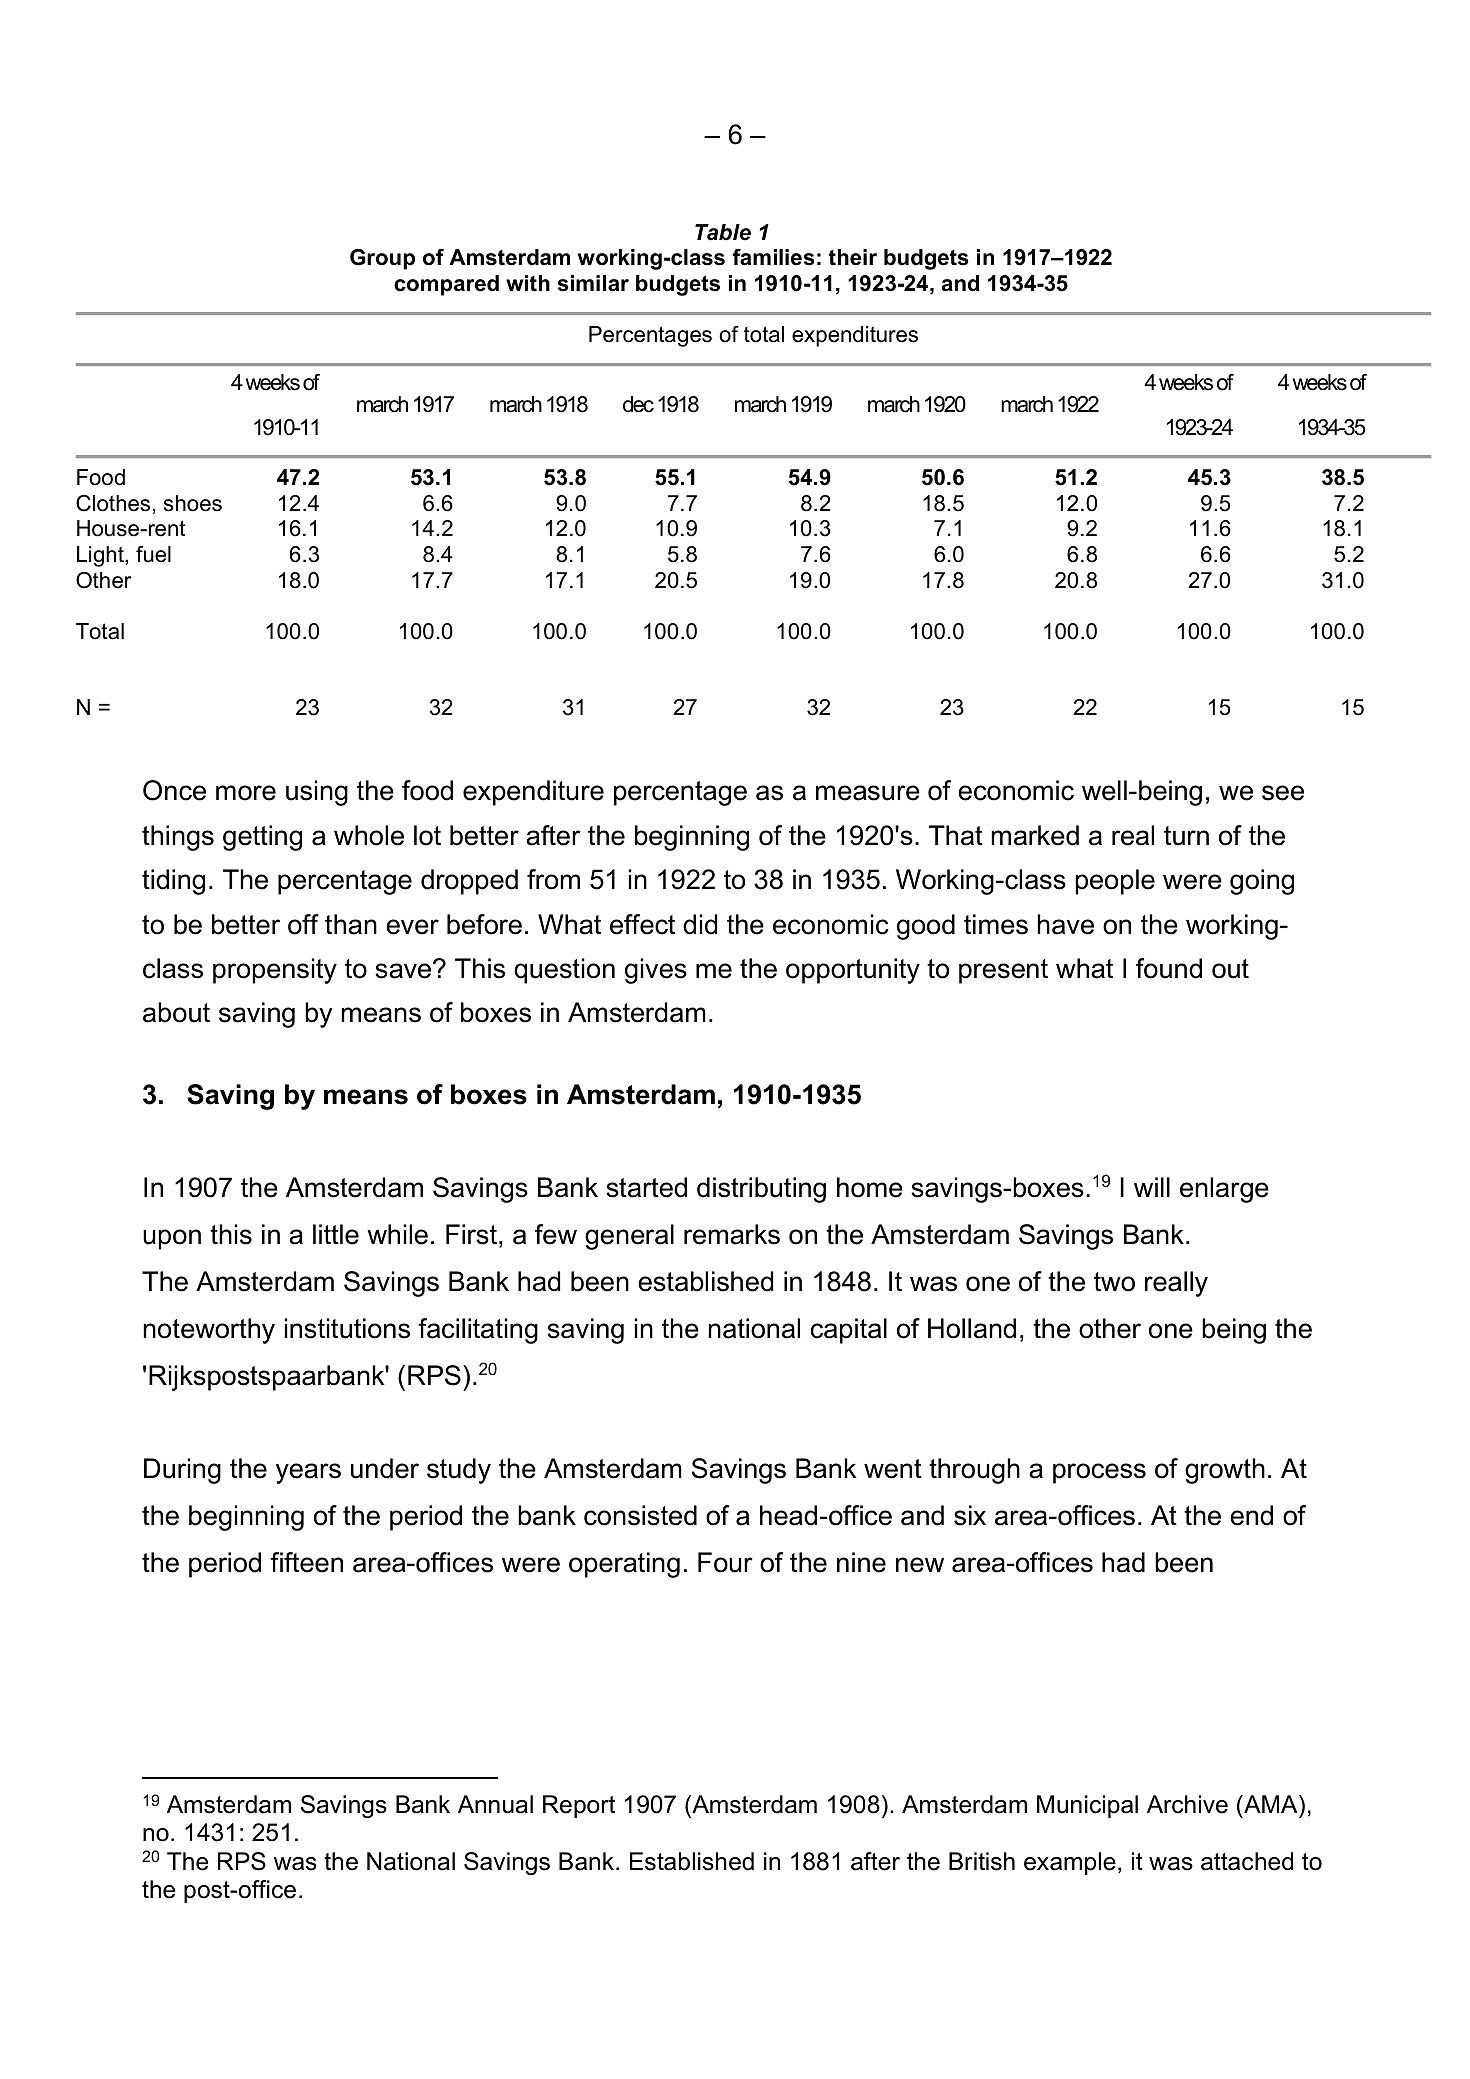 This screenshot has width=1470, height=2079. What do you see at coordinates (495, 1804) in the screenshot?
I see `Annual` at bounding box center [495, 1804].
